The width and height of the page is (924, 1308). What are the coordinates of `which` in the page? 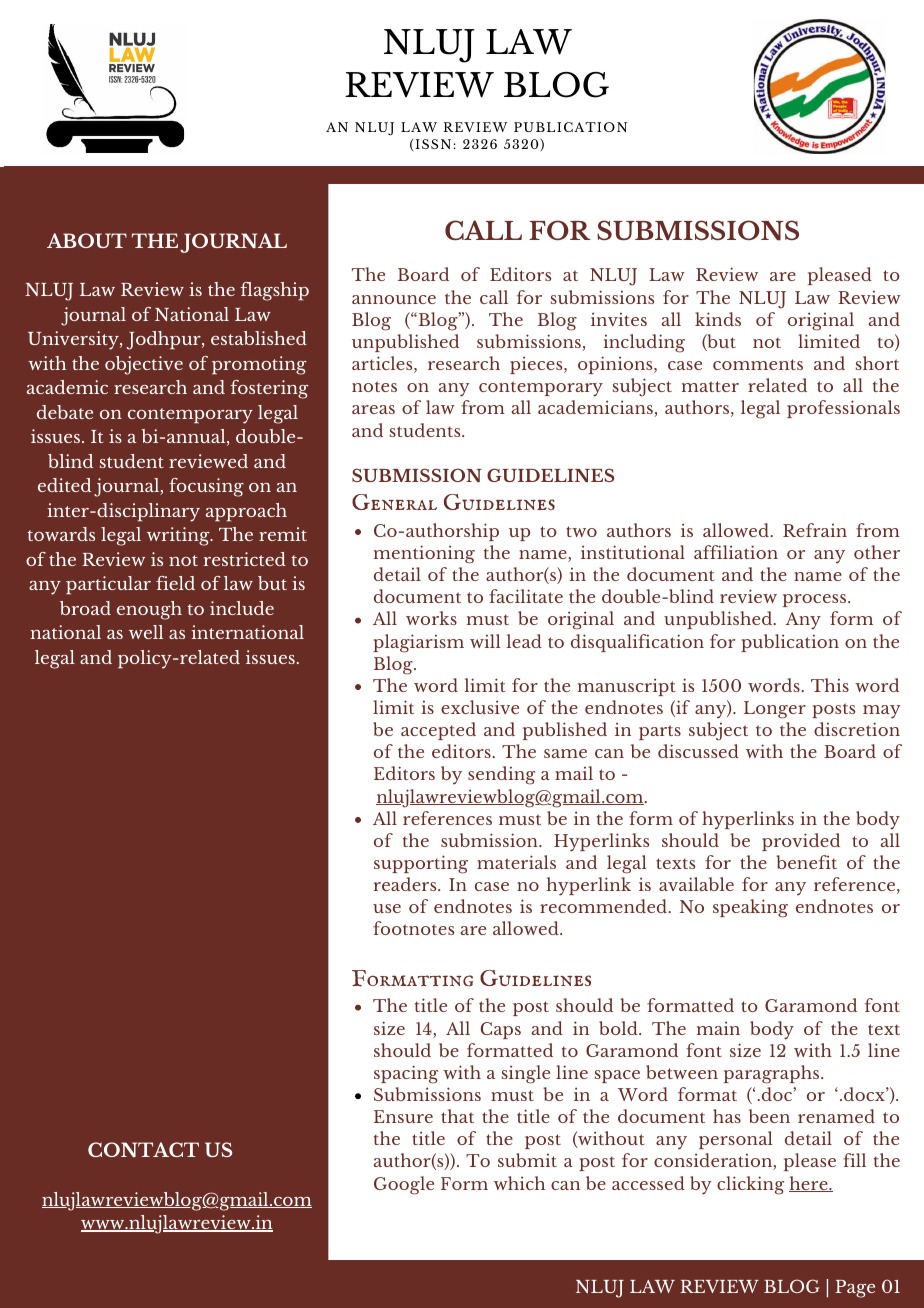 It's located at (519, 1183).
